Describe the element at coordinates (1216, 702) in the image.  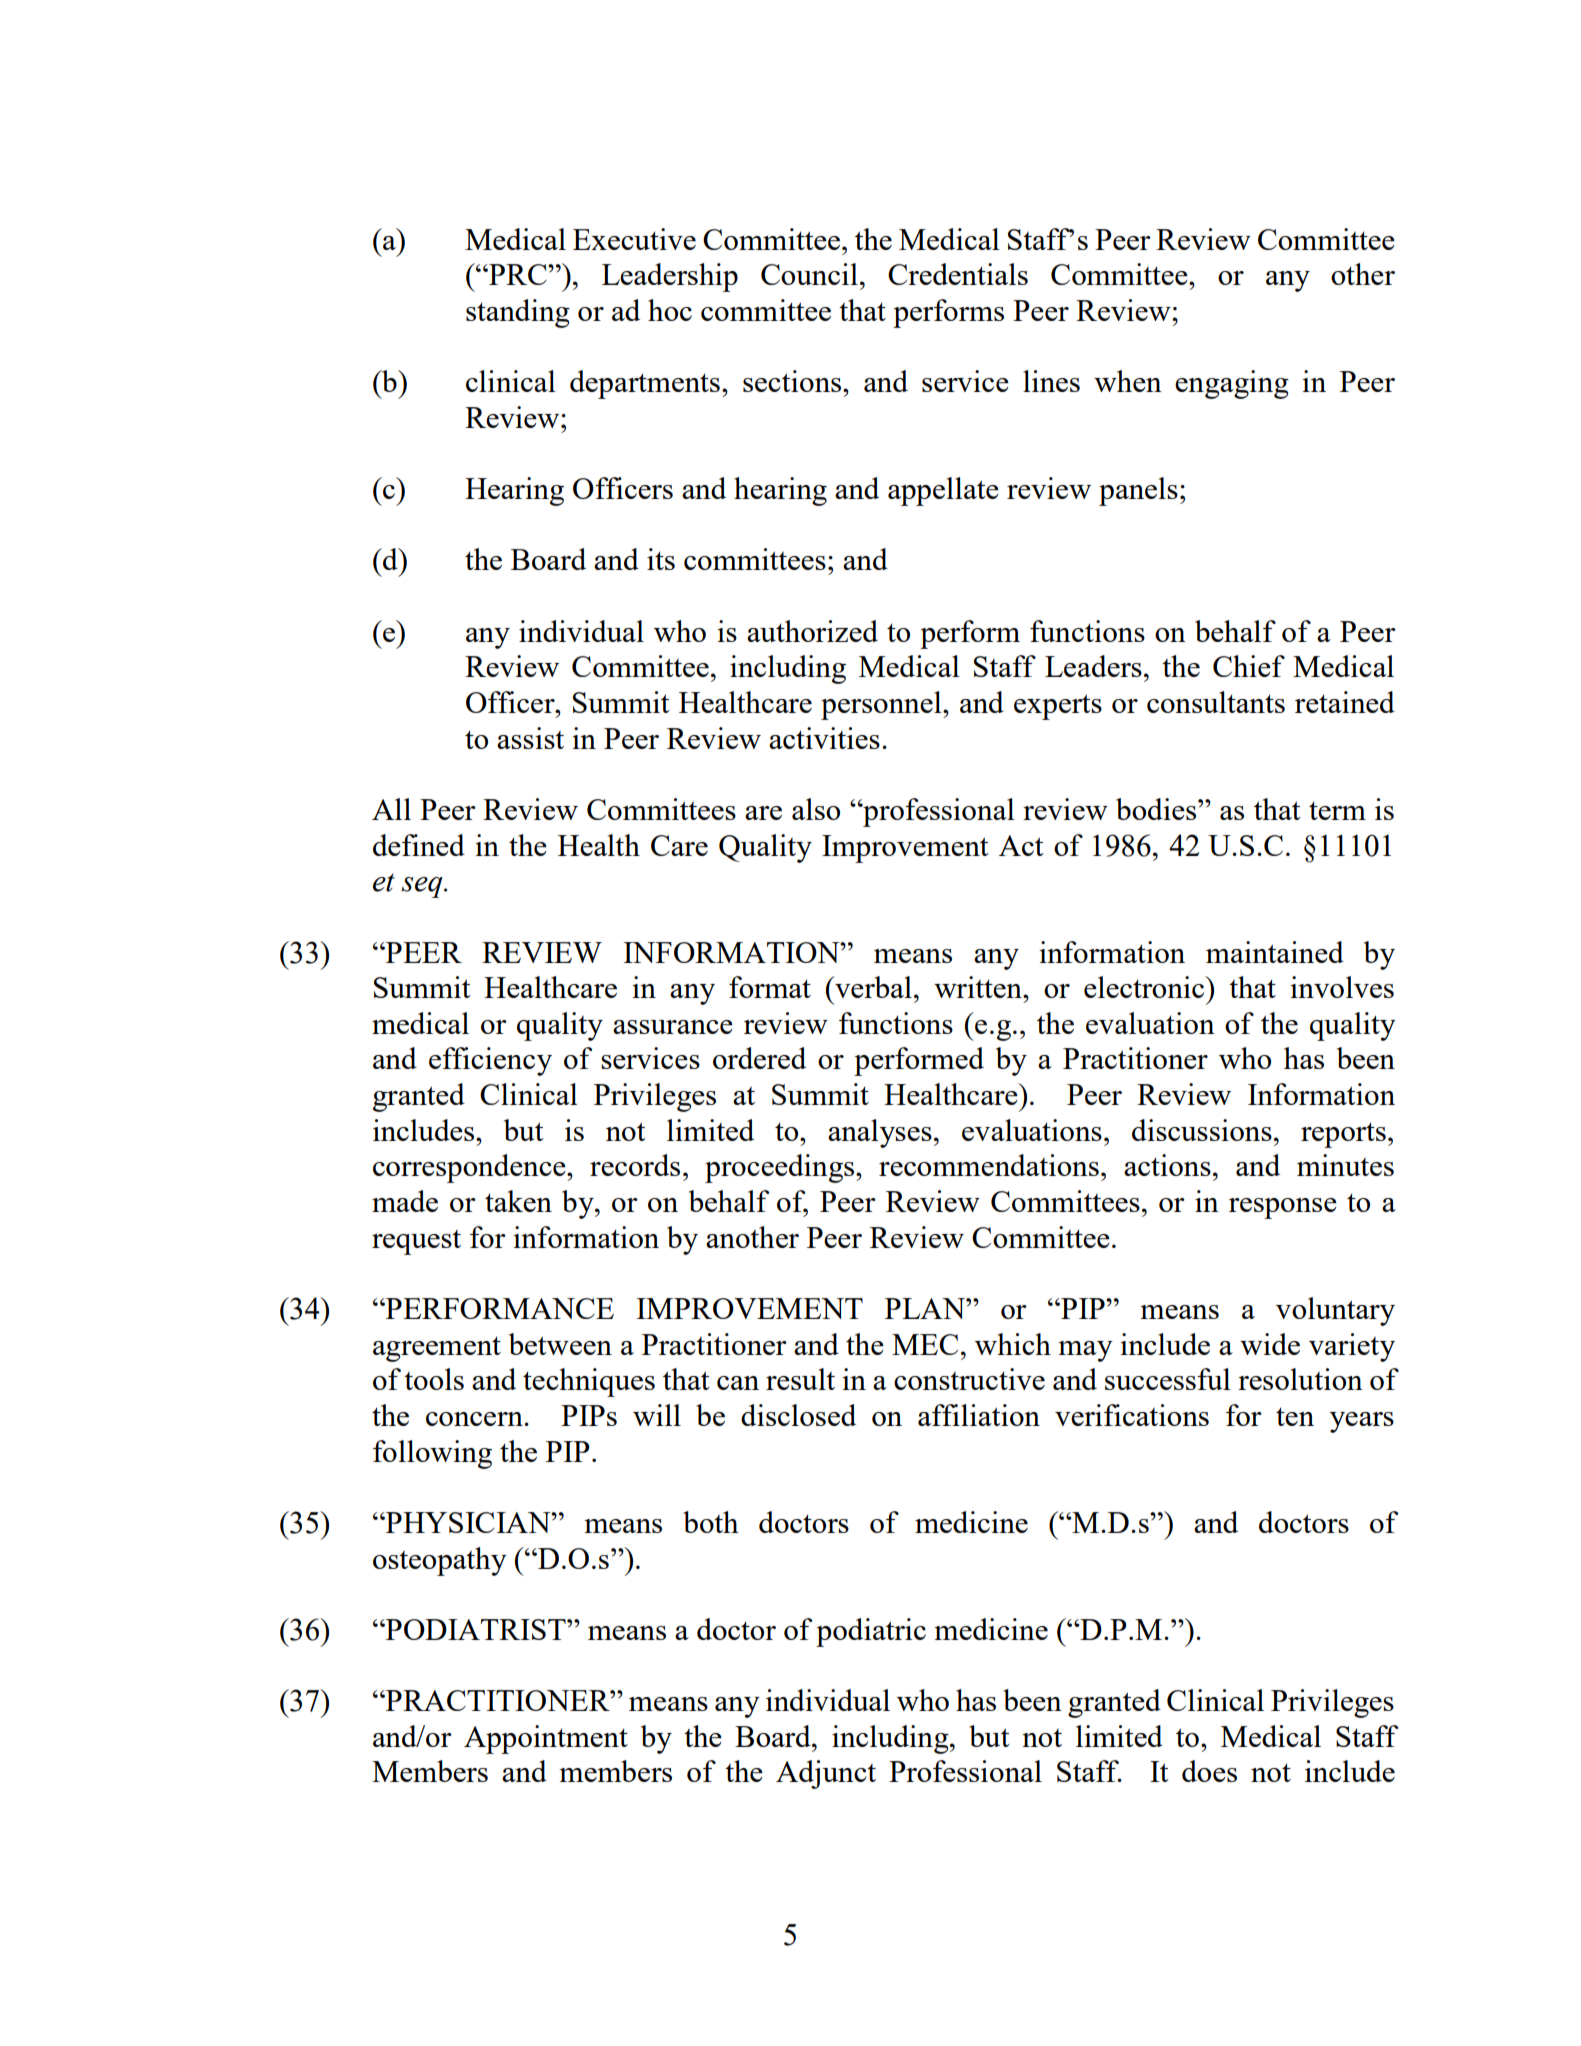
I see `consultants` at that location.
